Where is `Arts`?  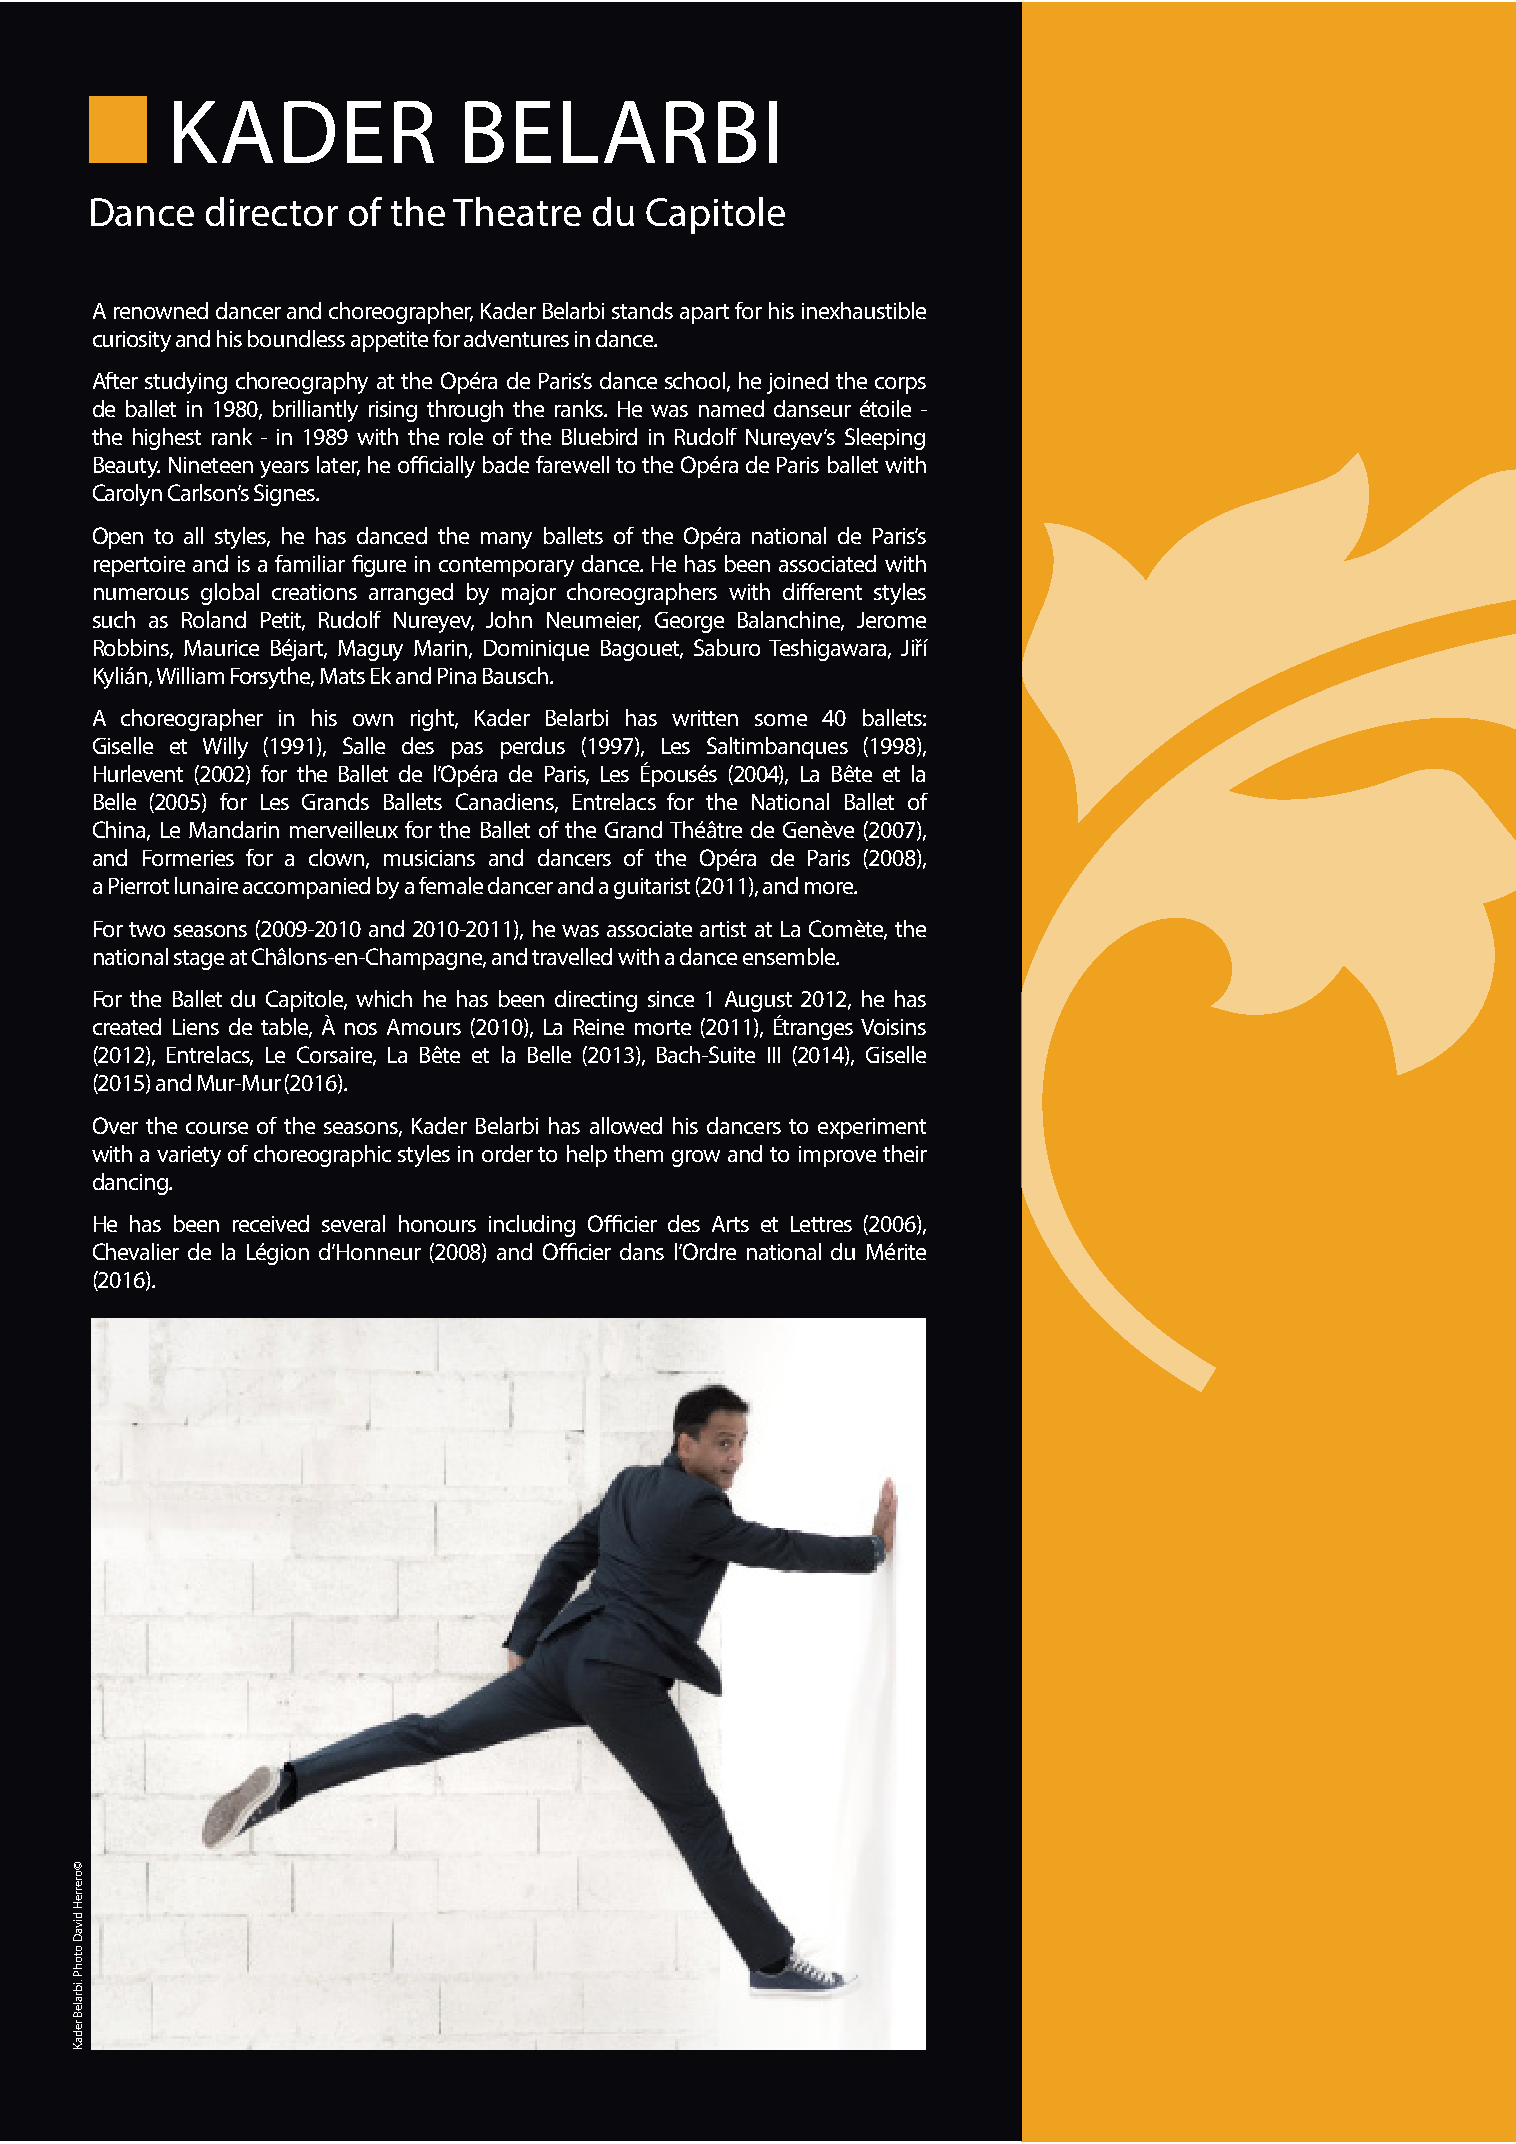 Arts is located at coordinates (730, 1224).
